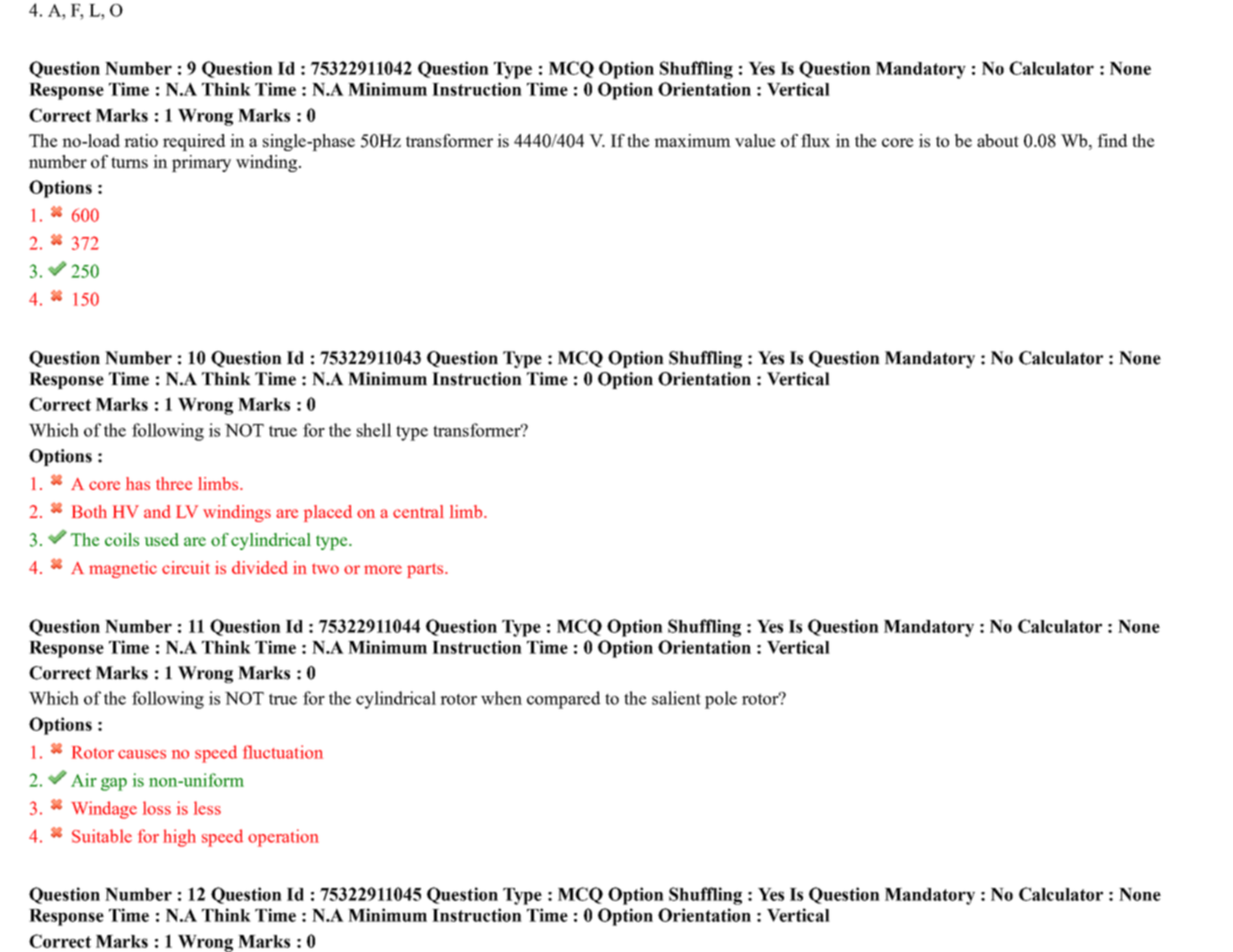  I want to click on less, so click(207, 808).
